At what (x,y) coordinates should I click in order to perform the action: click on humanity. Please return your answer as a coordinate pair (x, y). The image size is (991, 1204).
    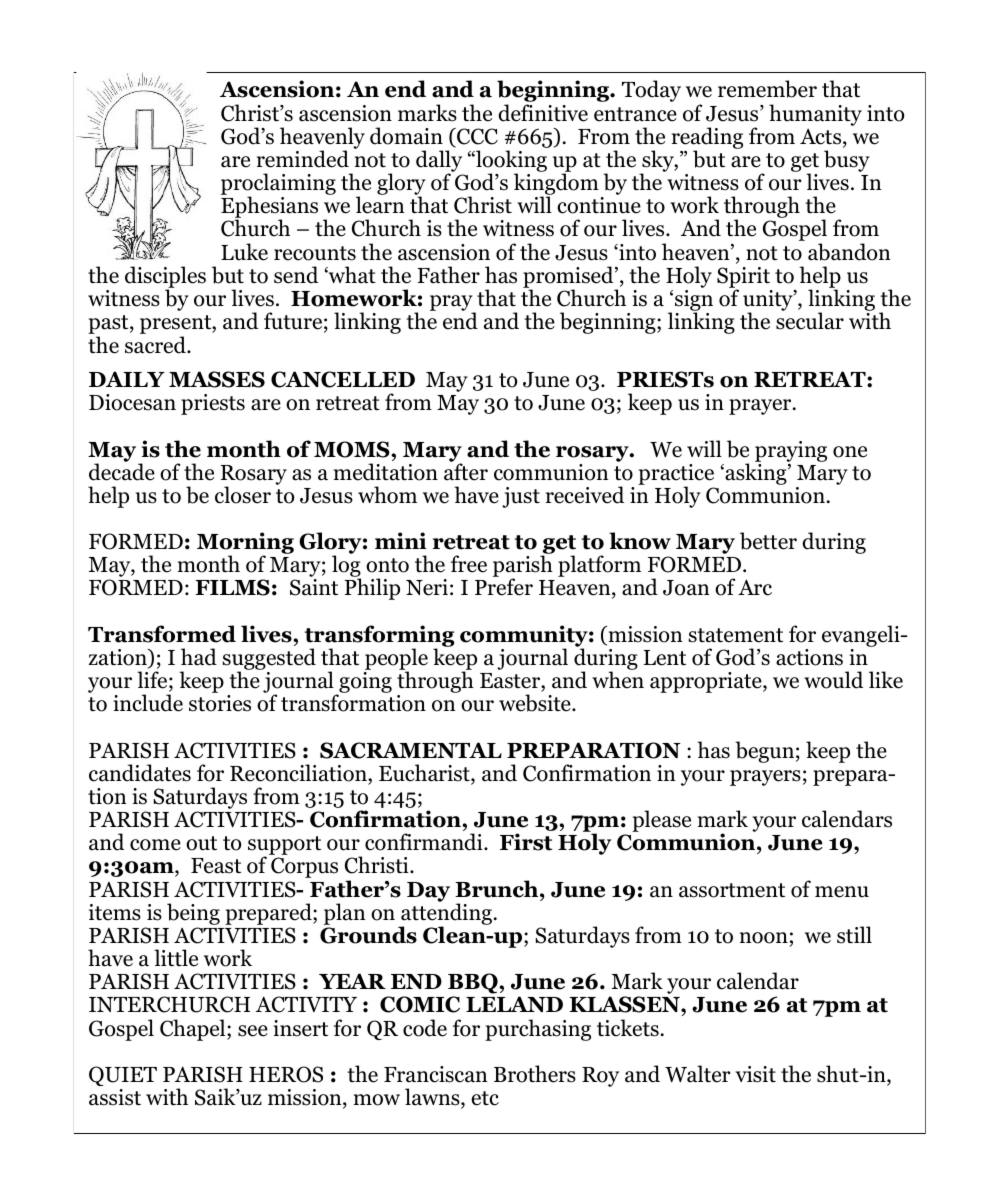
    Looking at the image, I should click on (815, 115).
